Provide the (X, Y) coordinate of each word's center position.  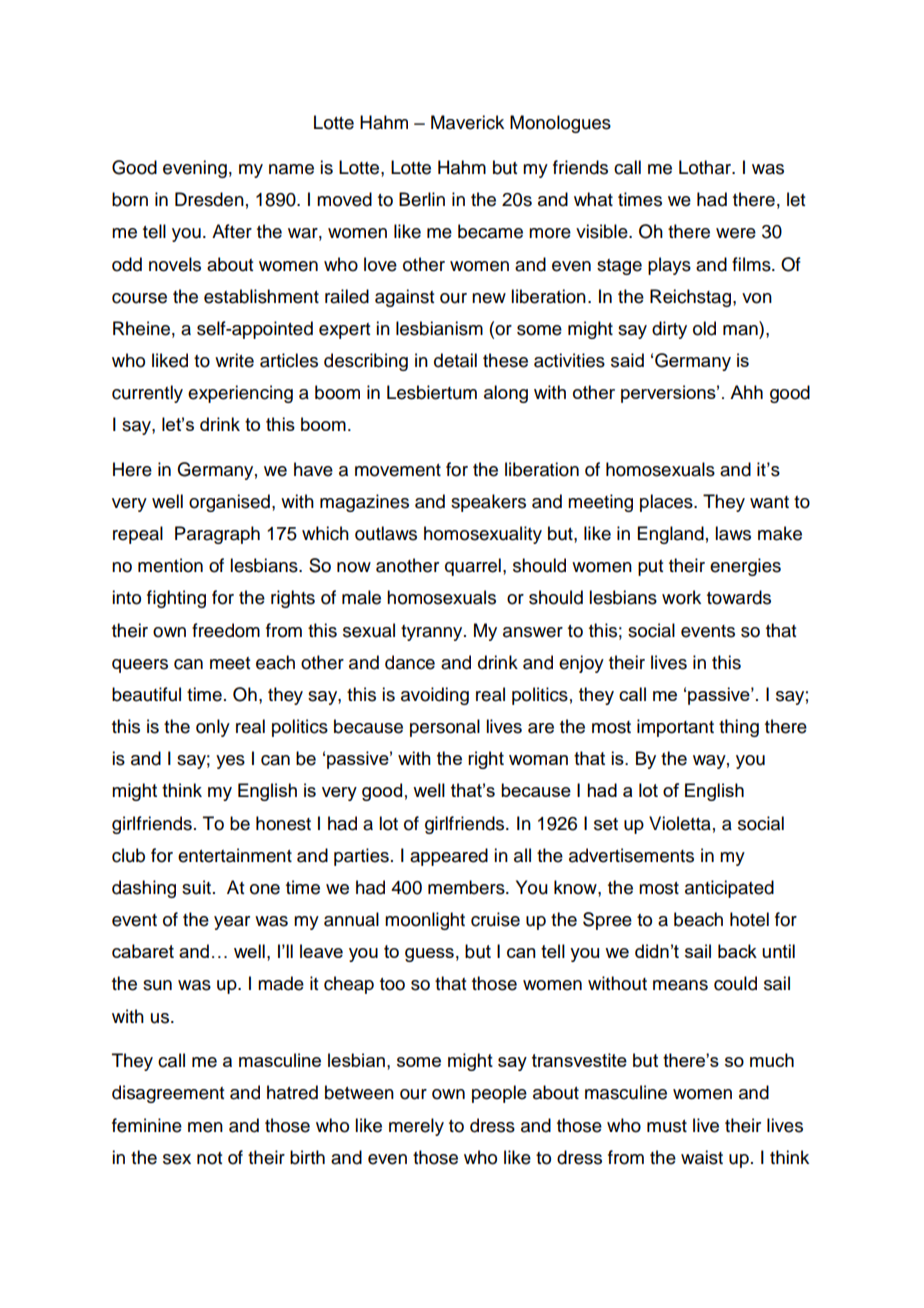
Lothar (706, 167)
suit (196, 887)
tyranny (433, 633)
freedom (226, 630)
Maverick (467, 122)
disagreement (168, 1094)
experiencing (240, 394)
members (467, 887)
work (681, 597)
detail (455, 360)
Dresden (209, 199)
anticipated (729, 889)
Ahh (746, 392)
